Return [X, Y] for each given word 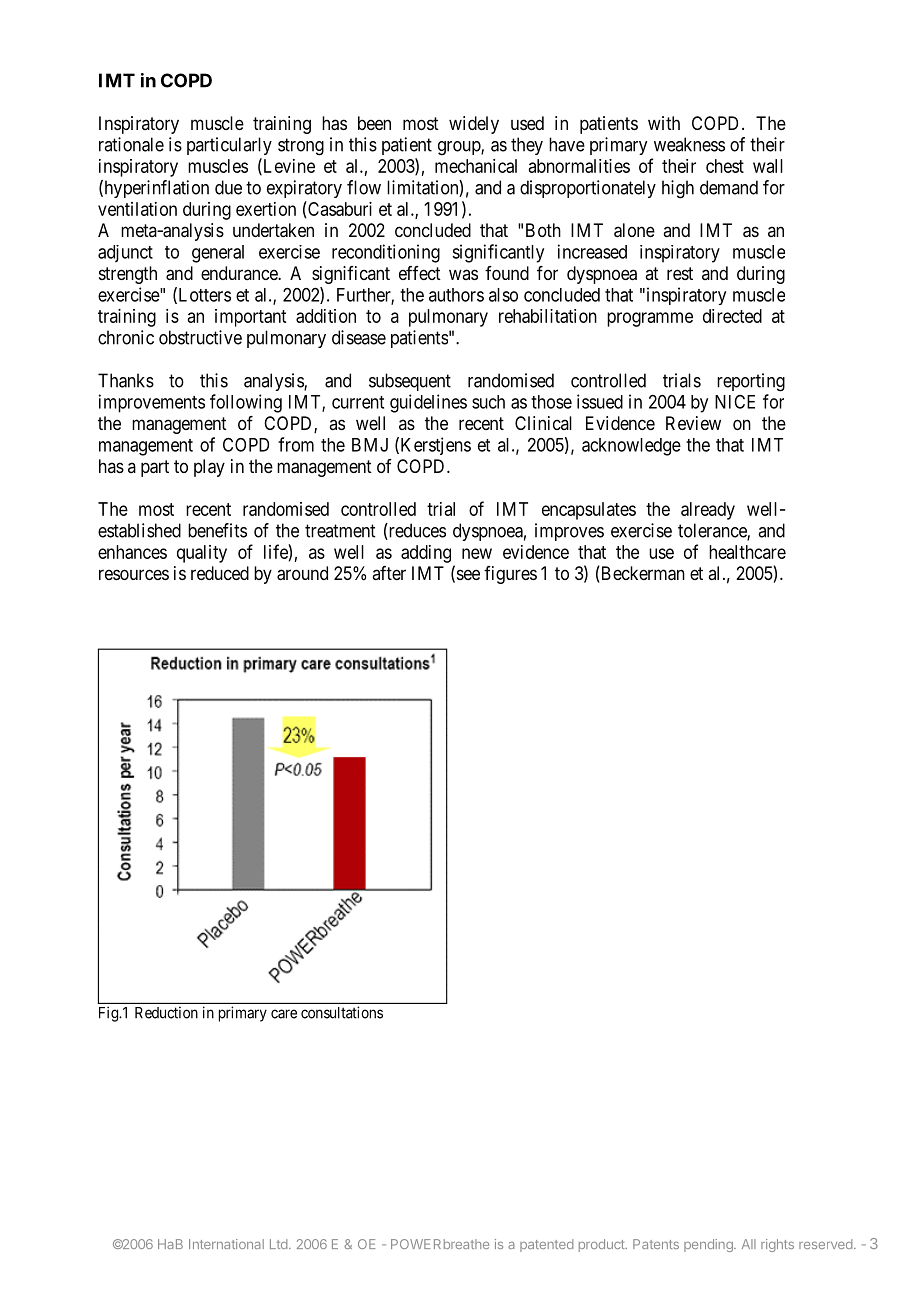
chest [725, 166]
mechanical [476, 166]
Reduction [166, 1012]
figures [510, 575]
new [477, 553]
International [226, 1244]
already [708, 511]
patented [546, 1245]
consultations [342, 1012]
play [209, 468]
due [228, 187]
